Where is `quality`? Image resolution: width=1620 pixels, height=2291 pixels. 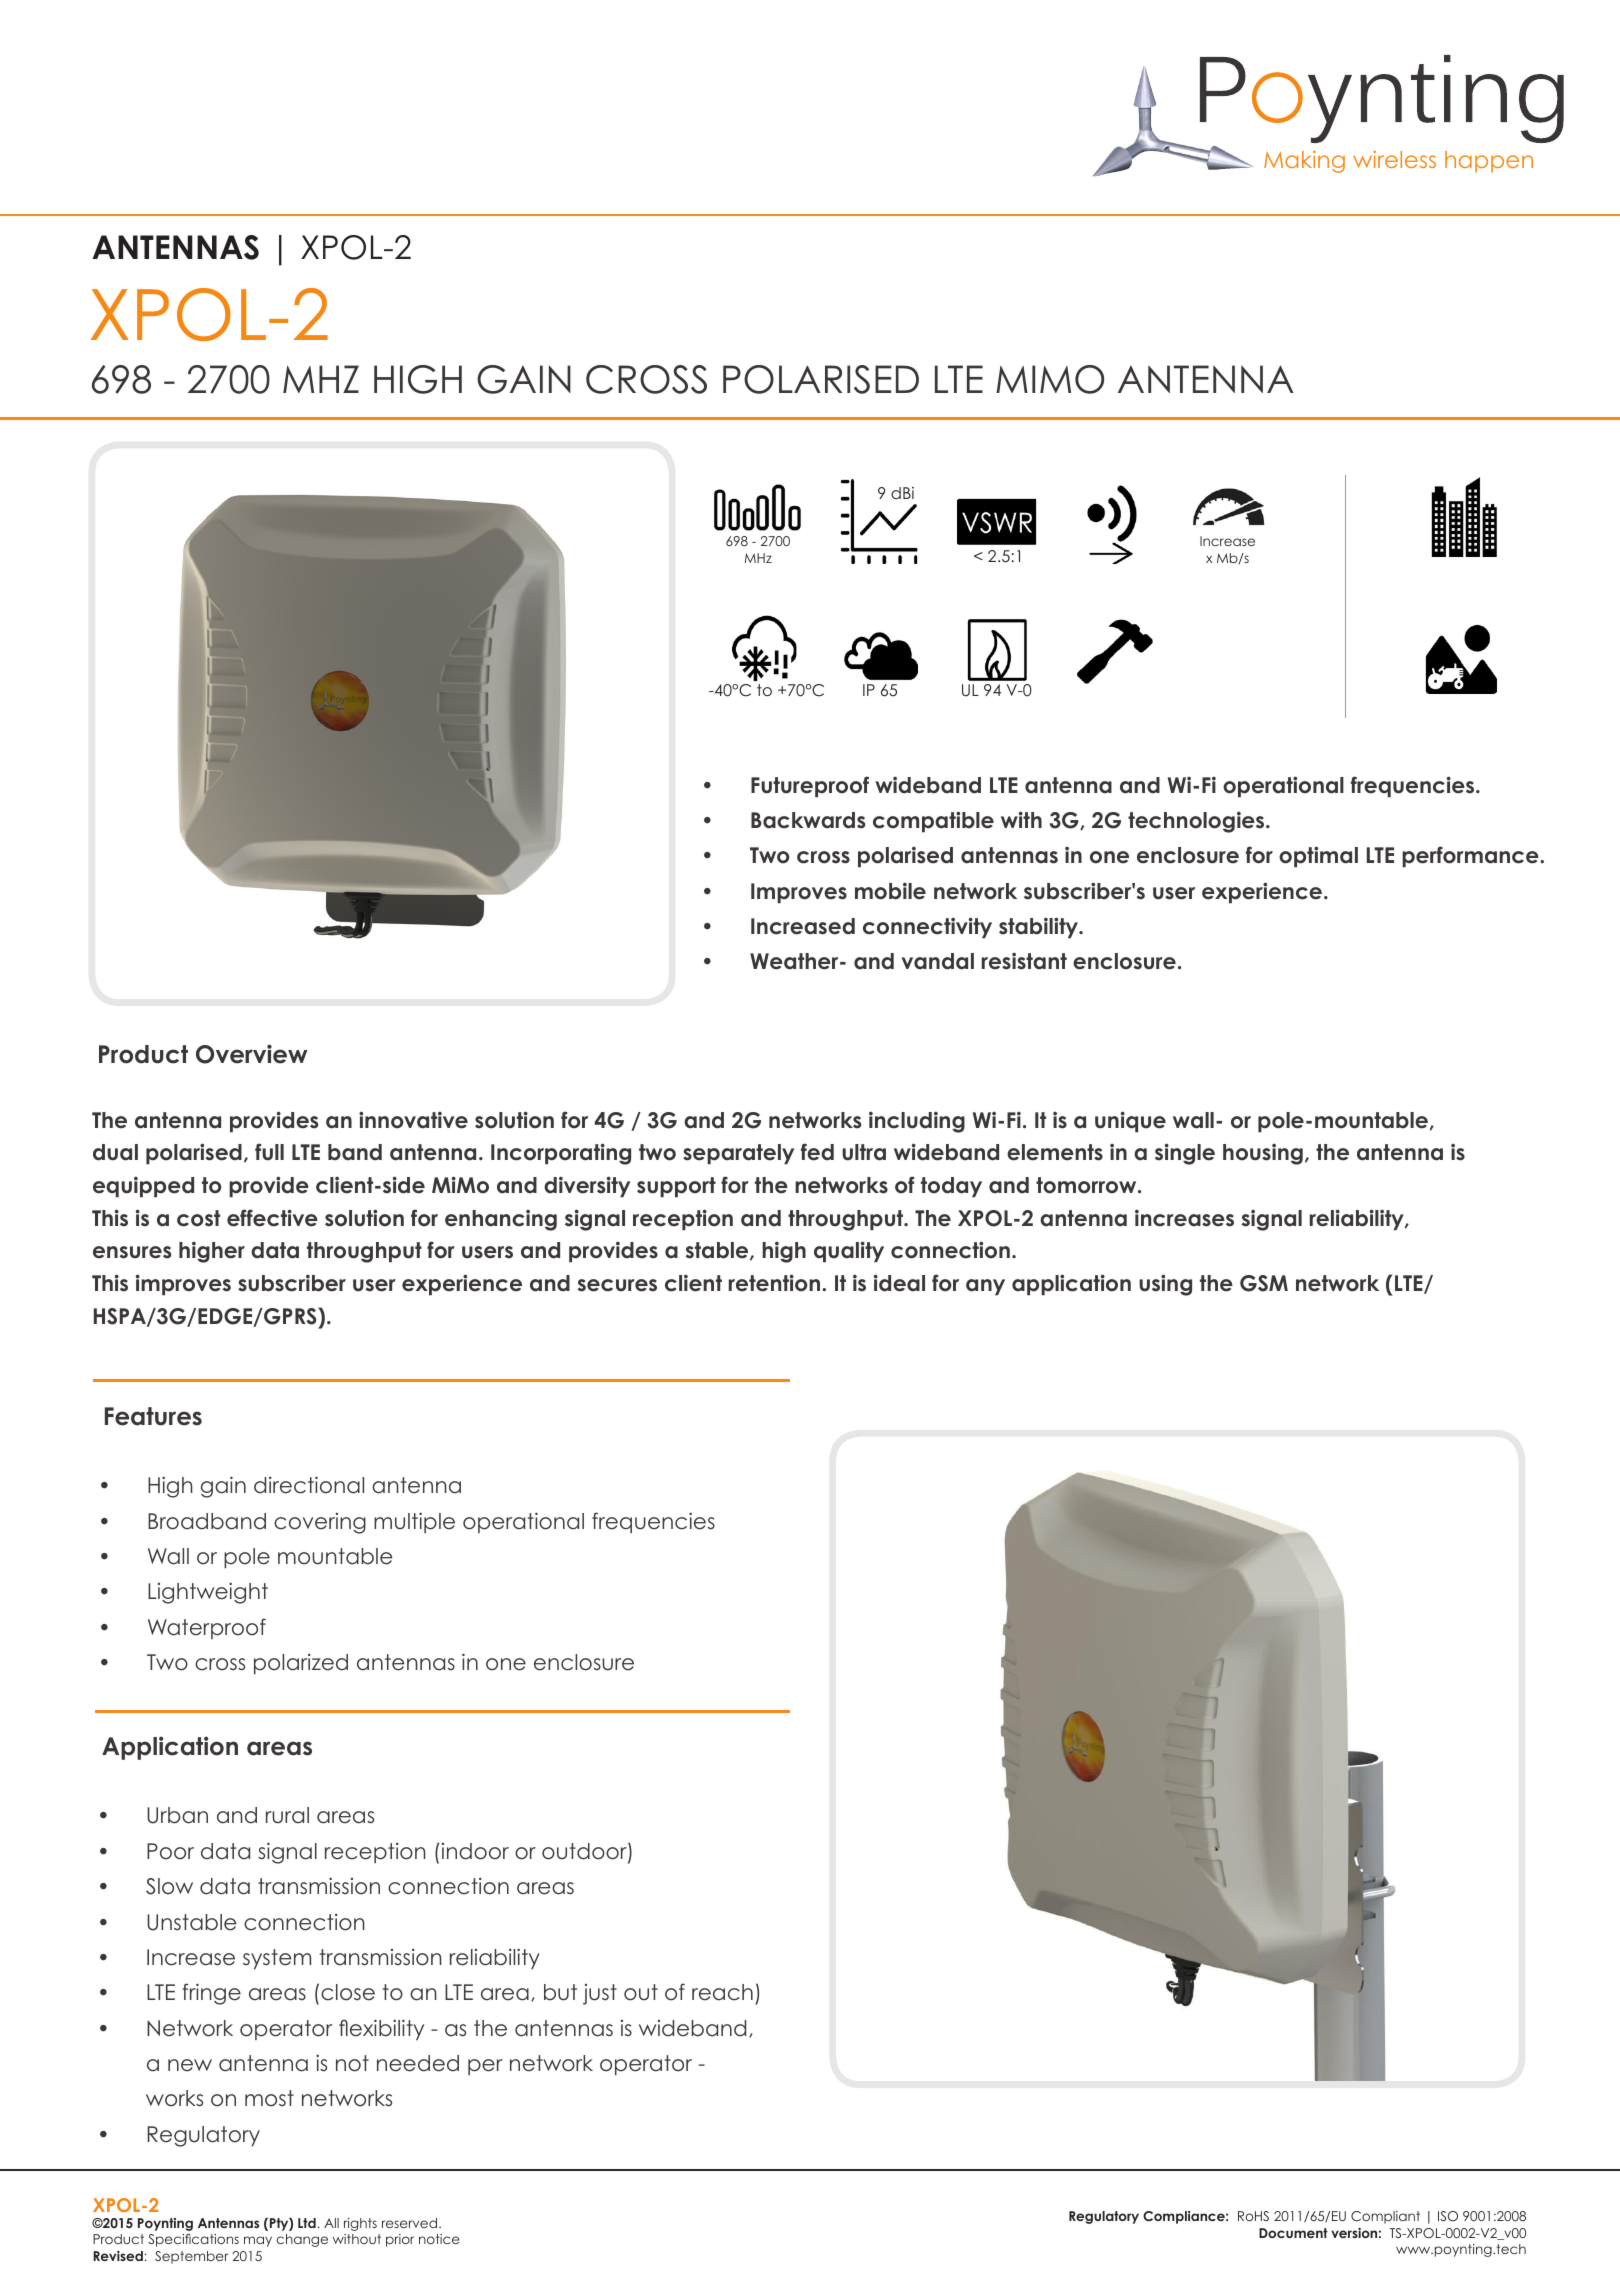 quality is located at coordinates (849, 1251).
